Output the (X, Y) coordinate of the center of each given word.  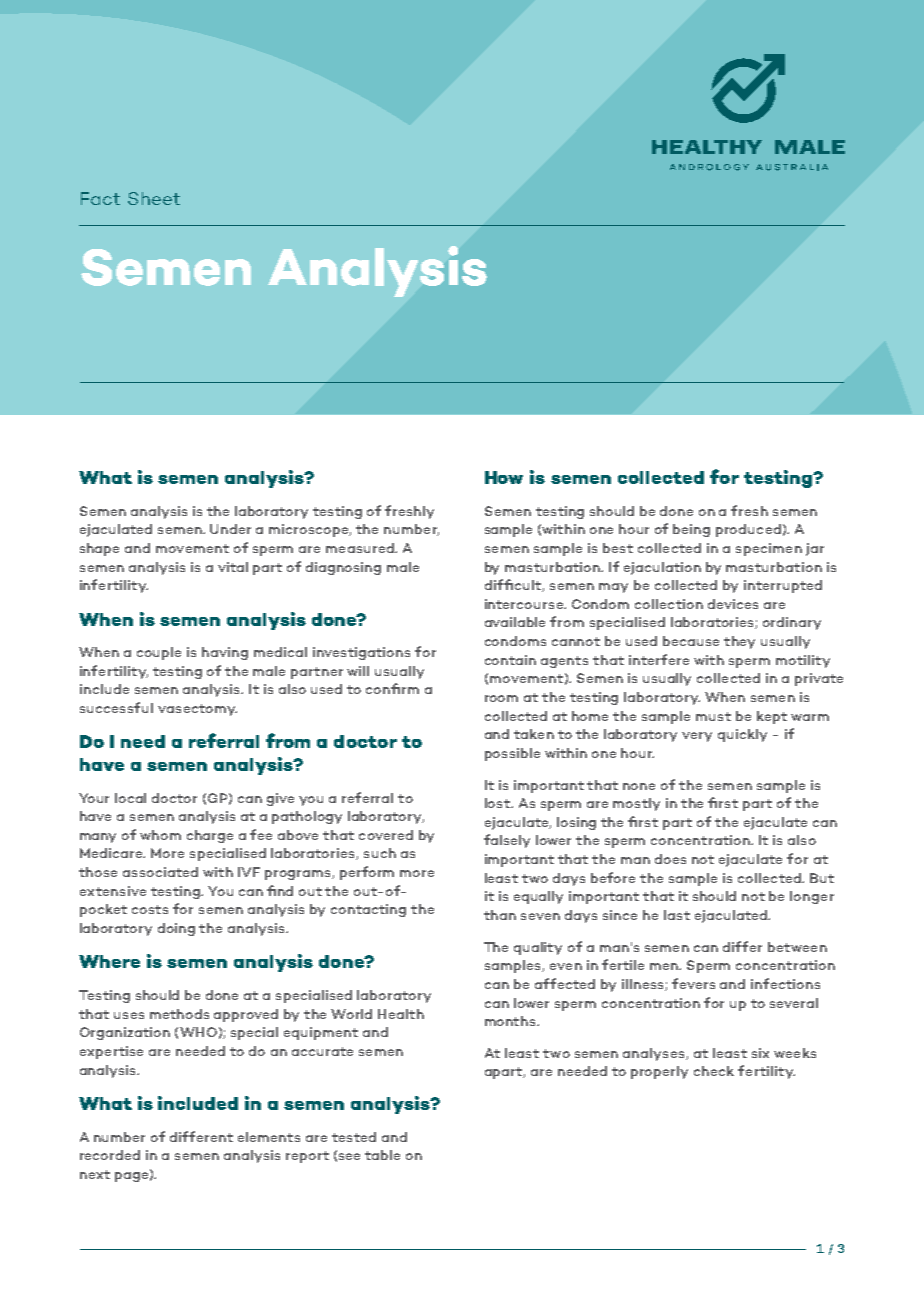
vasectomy (197, 710)
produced (748, 530)
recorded (110, 1155)
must (713, 716)
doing (176, 929)
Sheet (154, 198)
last (677, 915)
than (500, 915)
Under (230, 529)
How (504, 477)
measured (361, 548)
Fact (100, 198)
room (501, 698)
